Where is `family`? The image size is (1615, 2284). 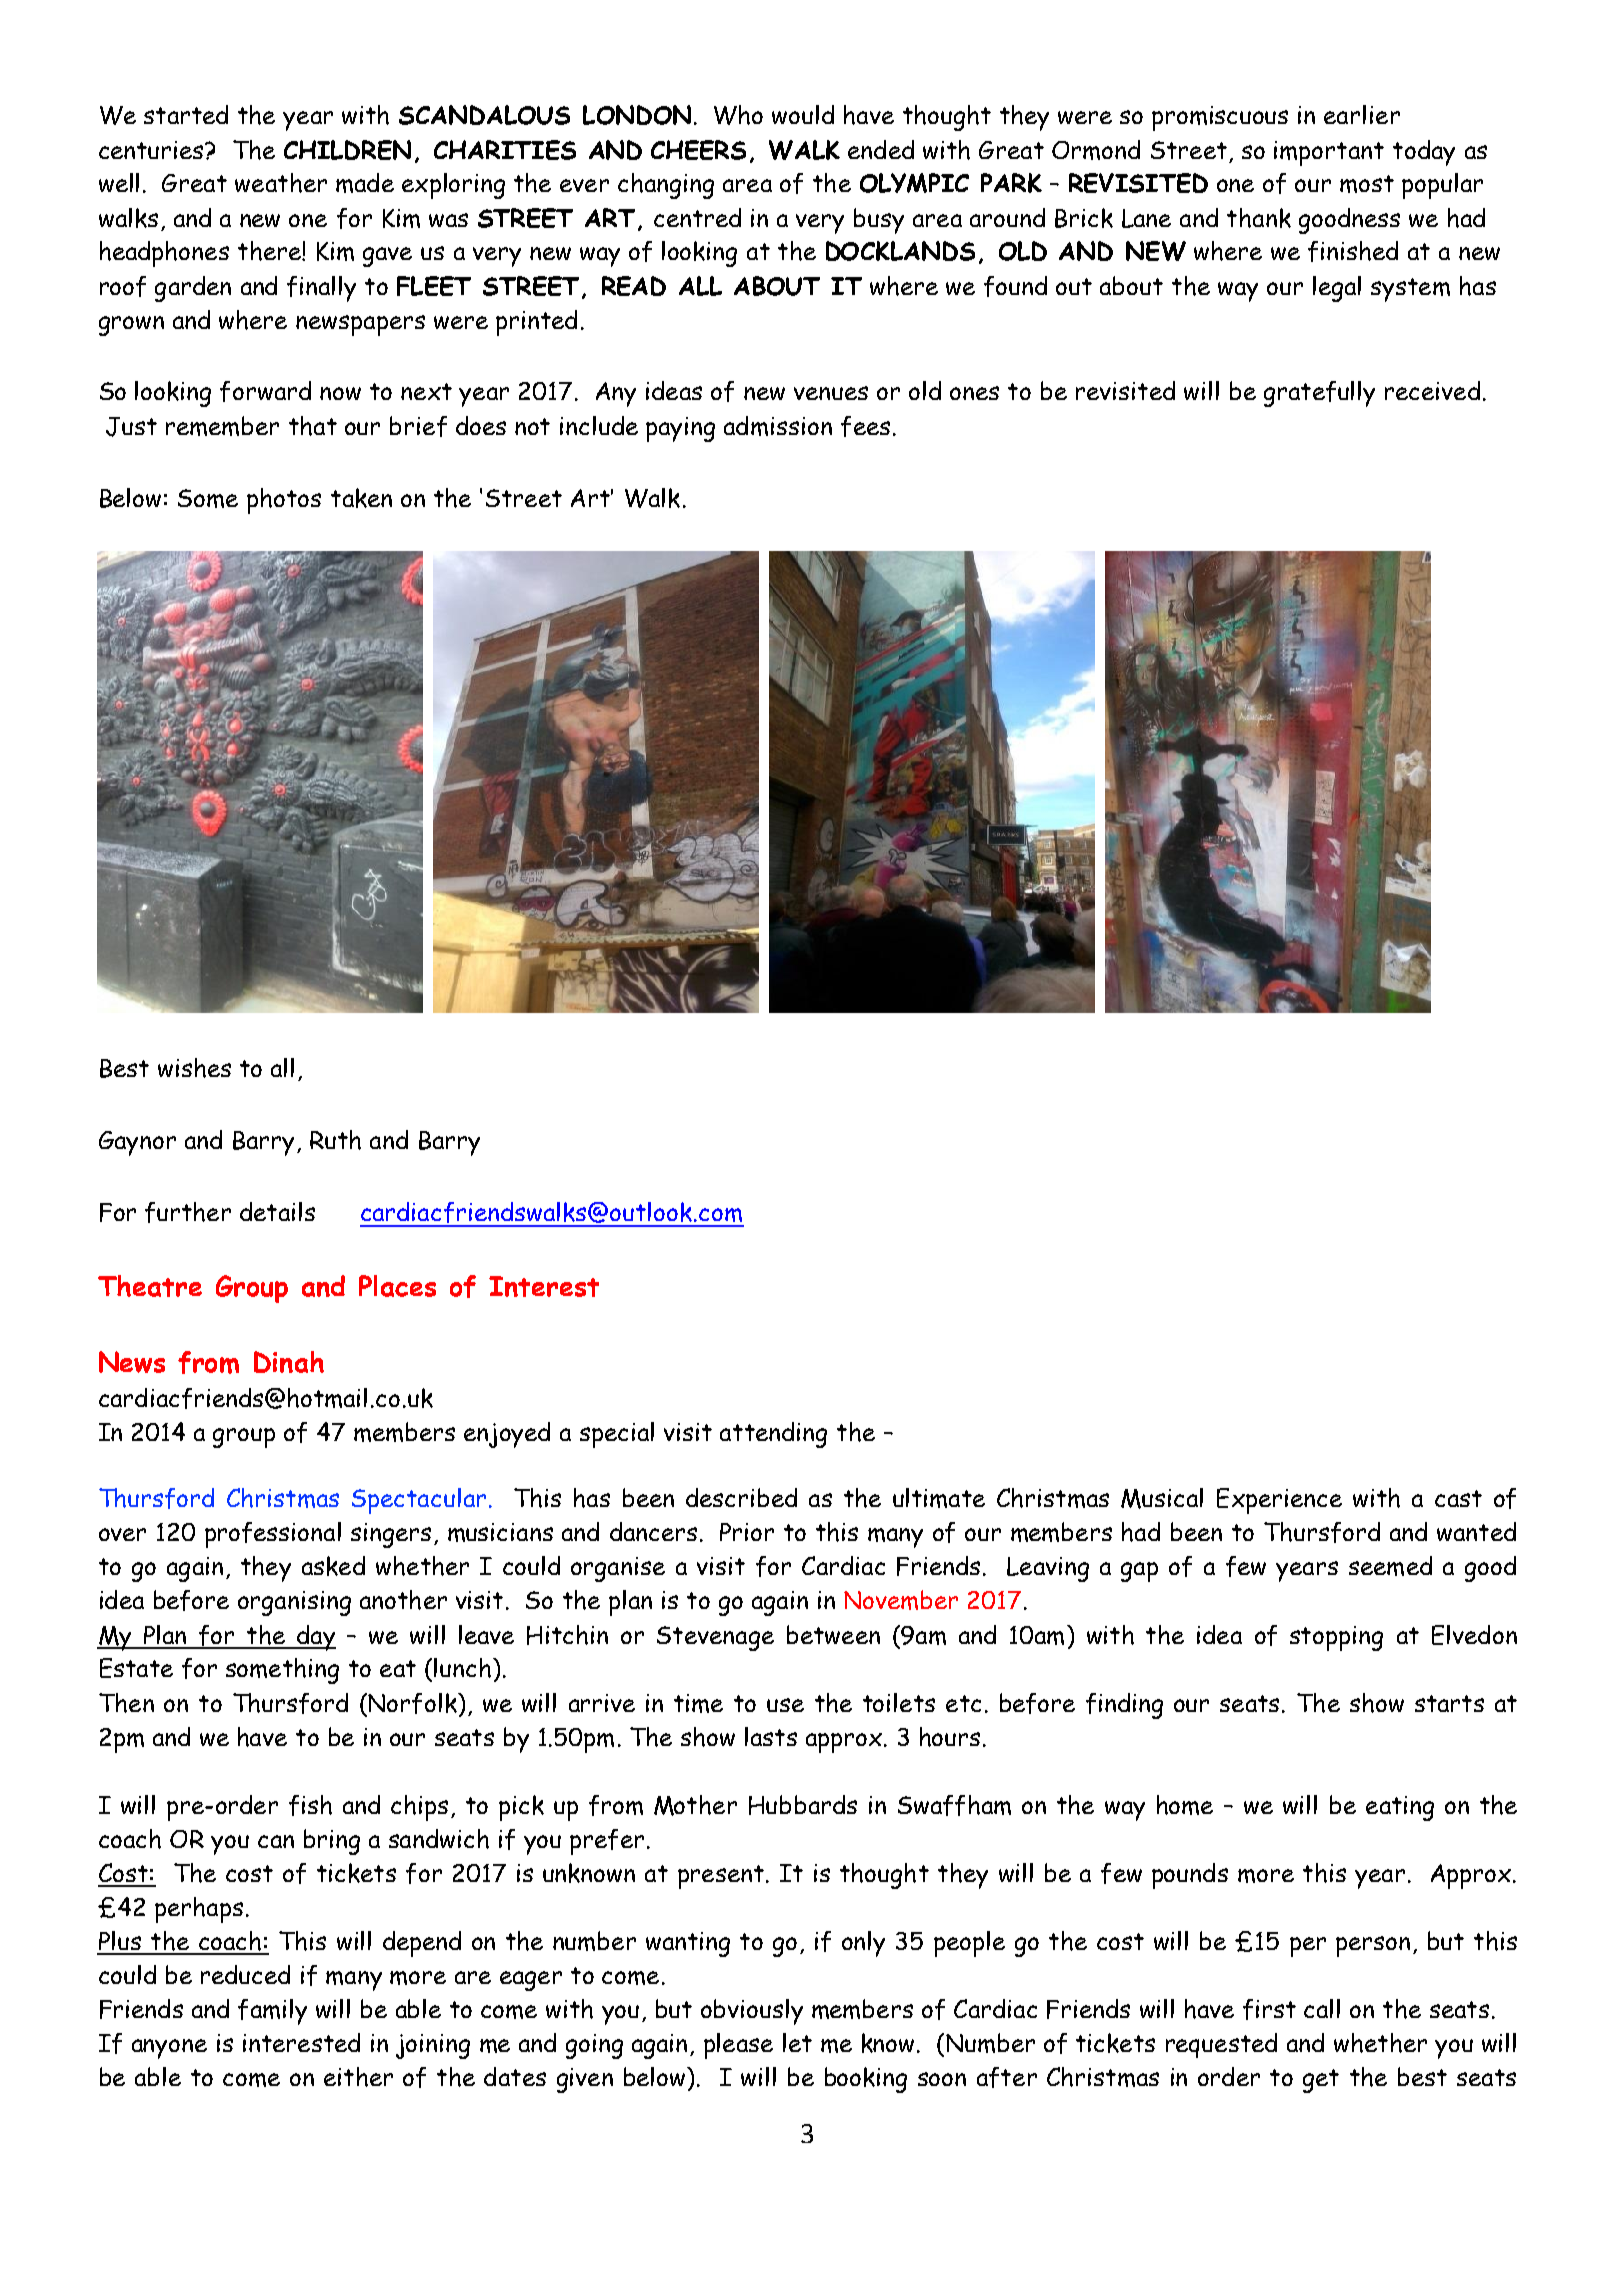
family is located at coordinates (272, 2012).
